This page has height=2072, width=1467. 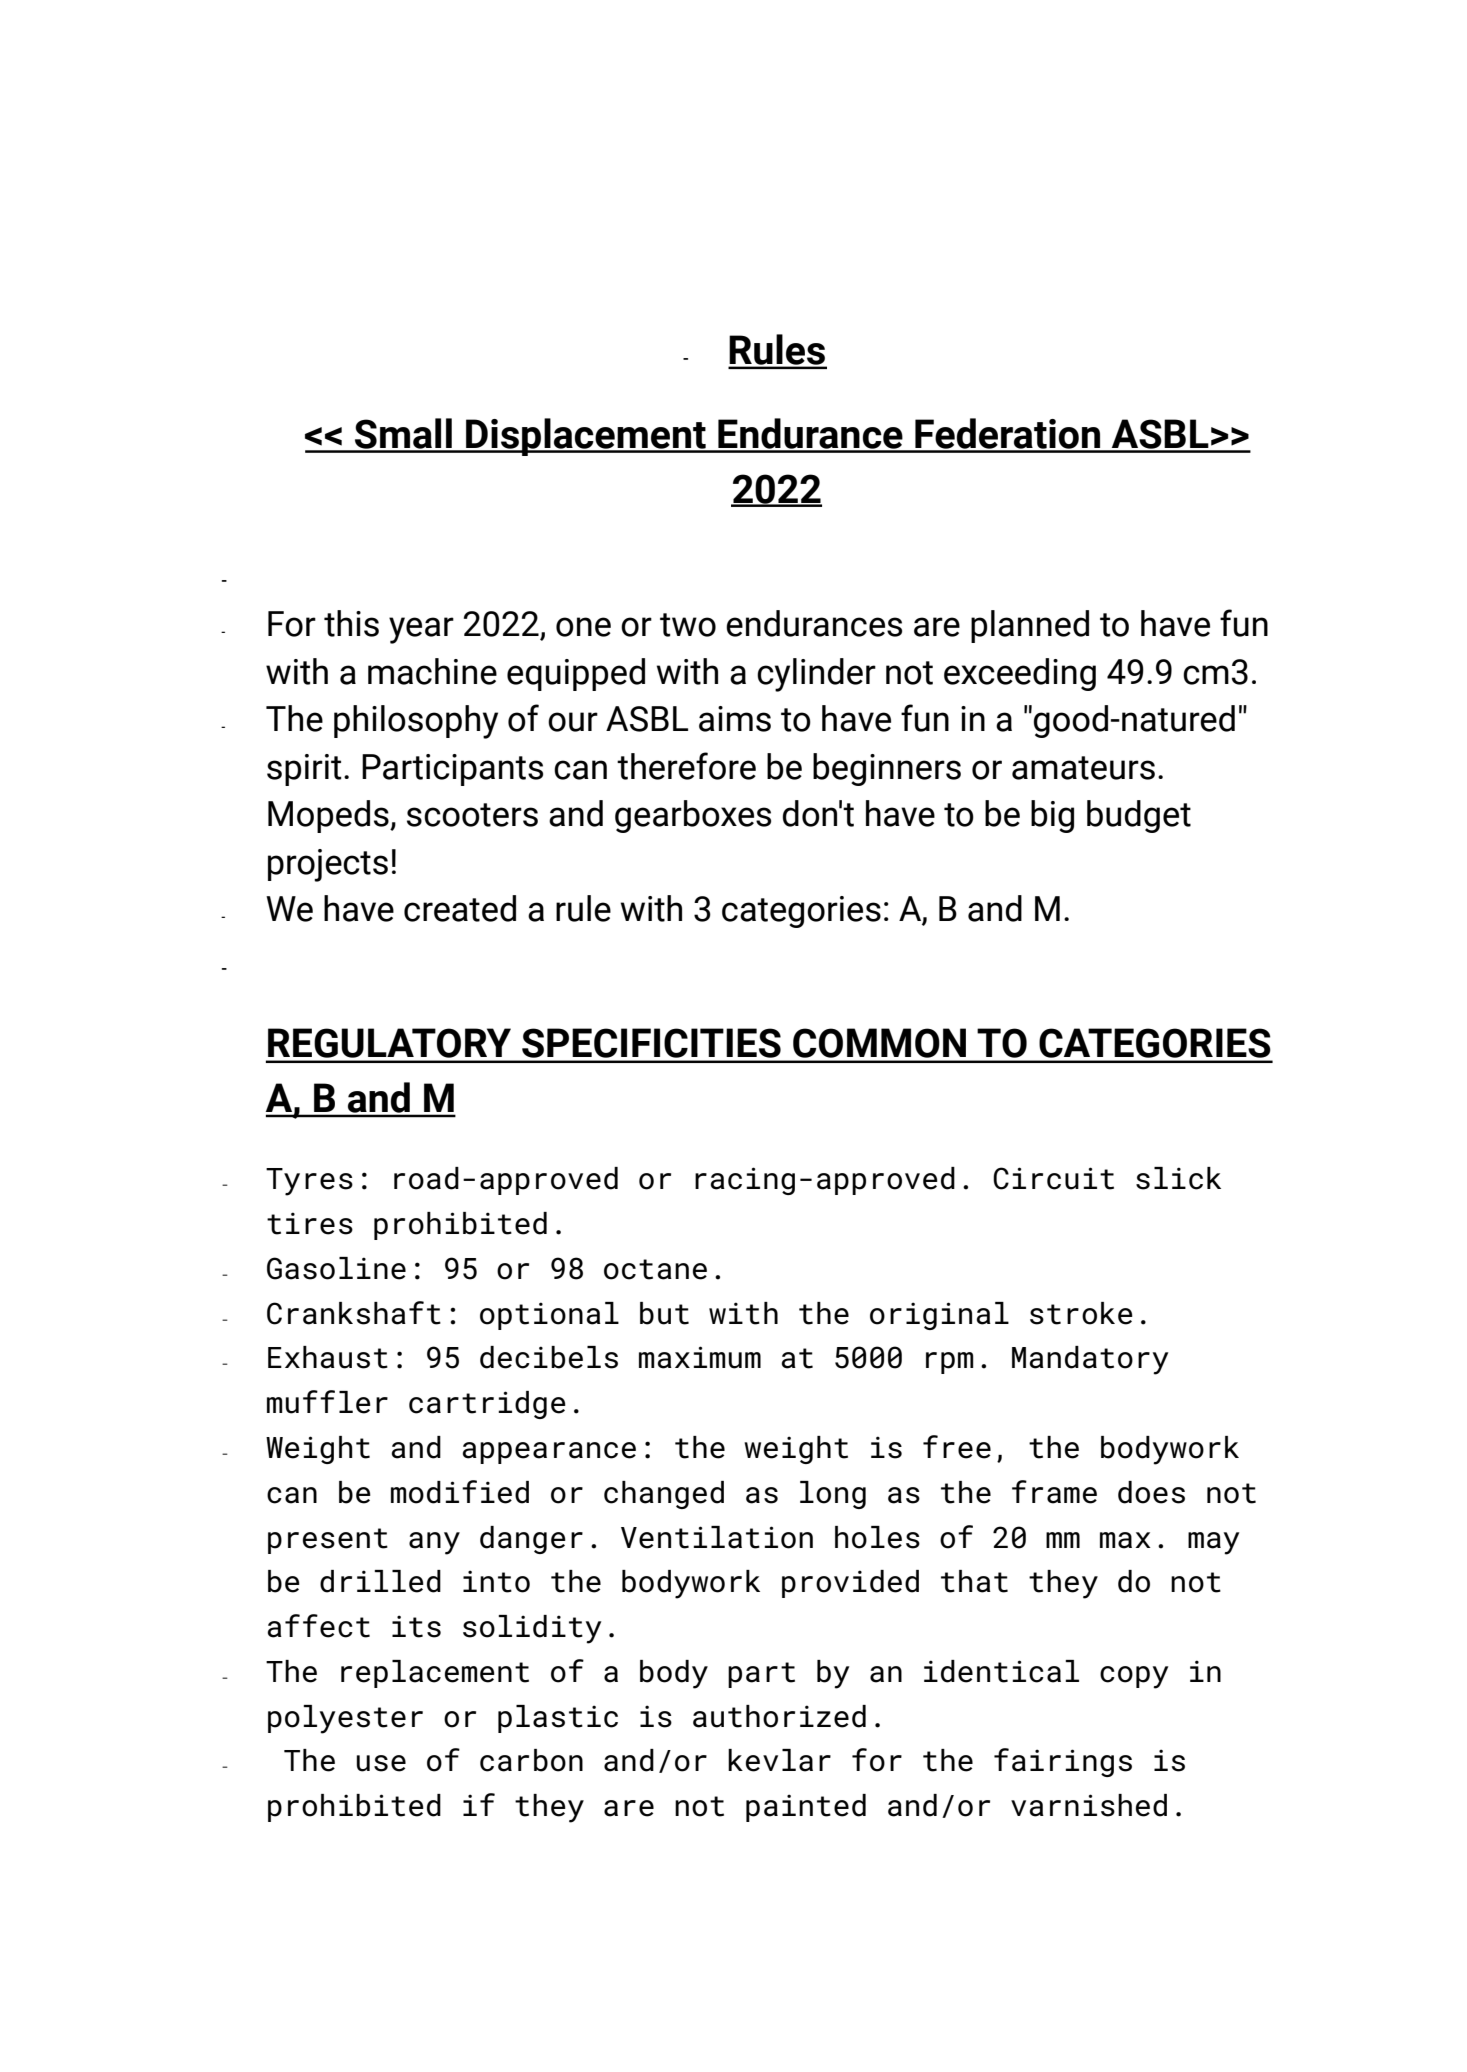 I want to click on created, so click(x=460, y=908).
